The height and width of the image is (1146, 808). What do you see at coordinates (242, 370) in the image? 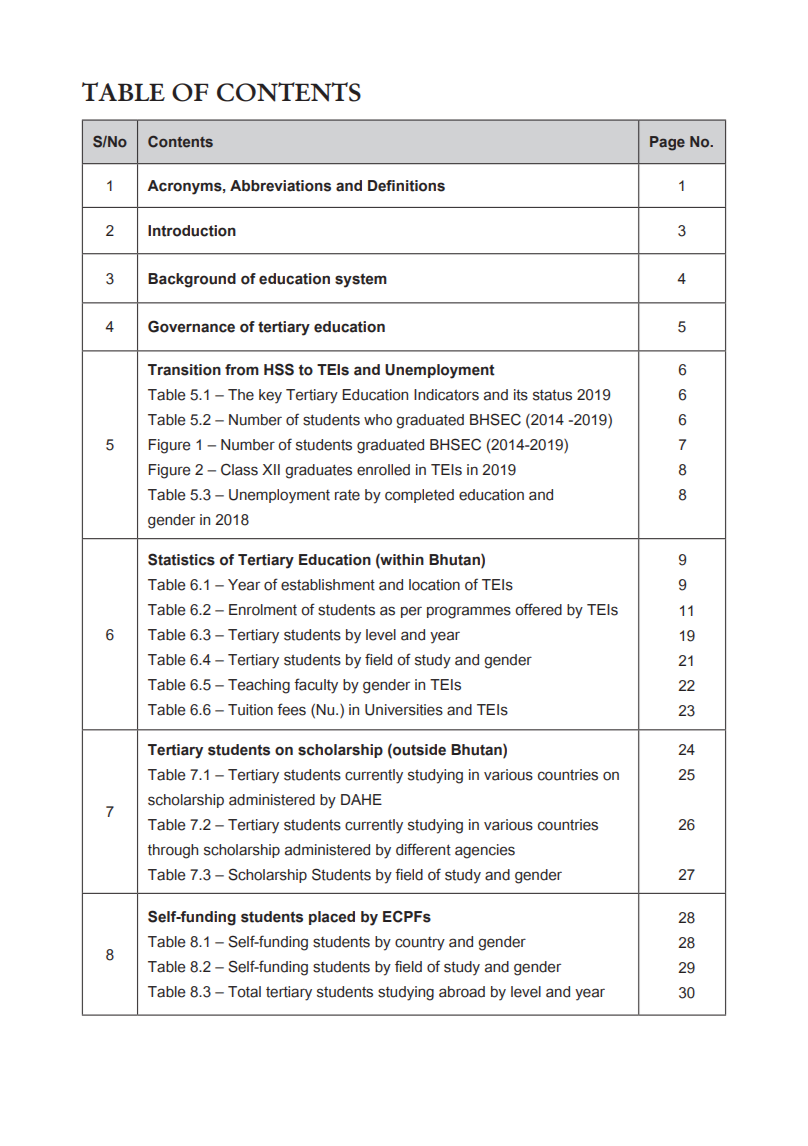
I see `from` at bounding box center [242, 370].
